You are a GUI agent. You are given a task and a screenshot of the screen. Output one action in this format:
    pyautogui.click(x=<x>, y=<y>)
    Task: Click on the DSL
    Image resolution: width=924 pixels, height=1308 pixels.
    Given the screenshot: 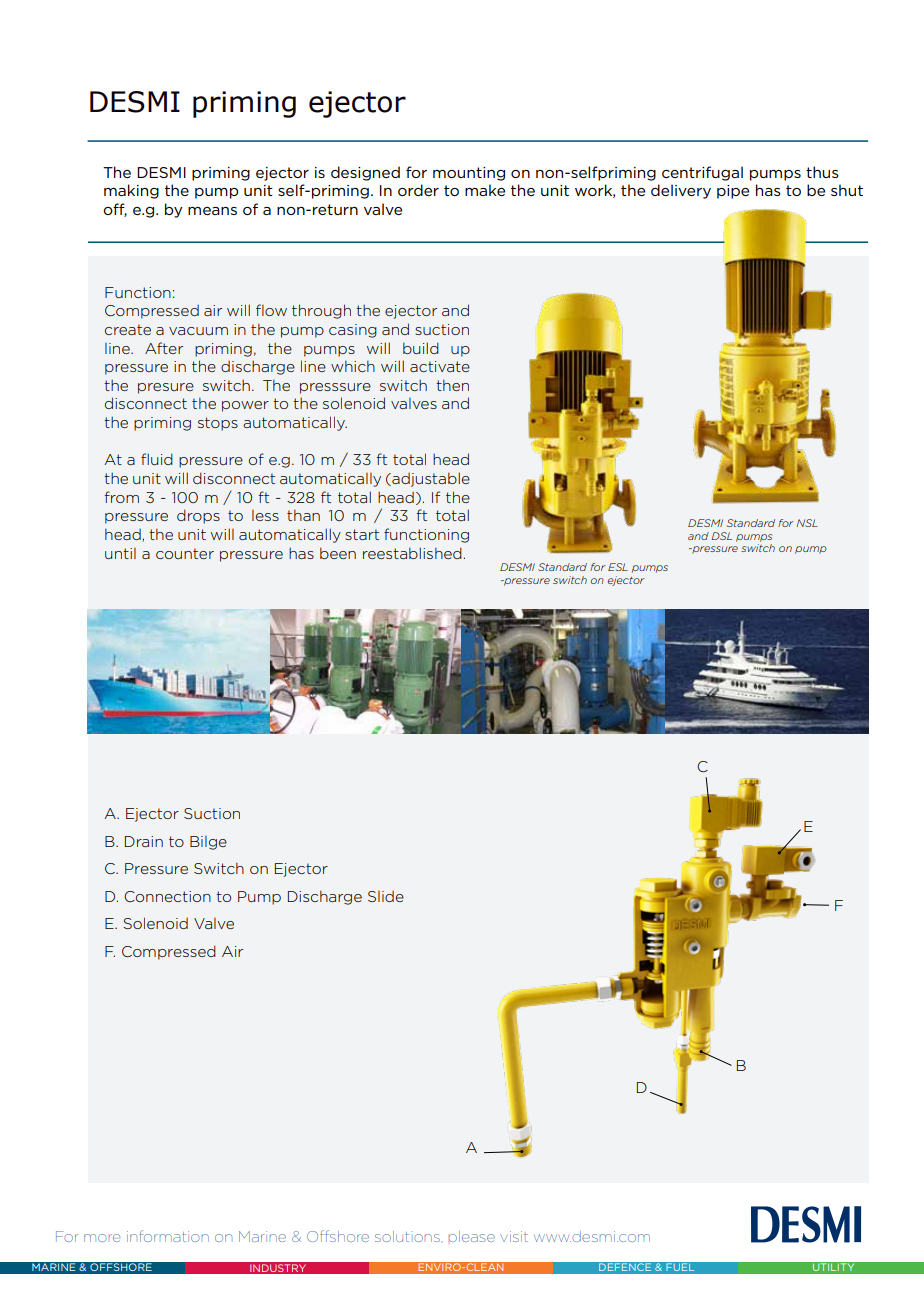 What is the action you would take?
    pyautogui.click(x=721, y=536)
